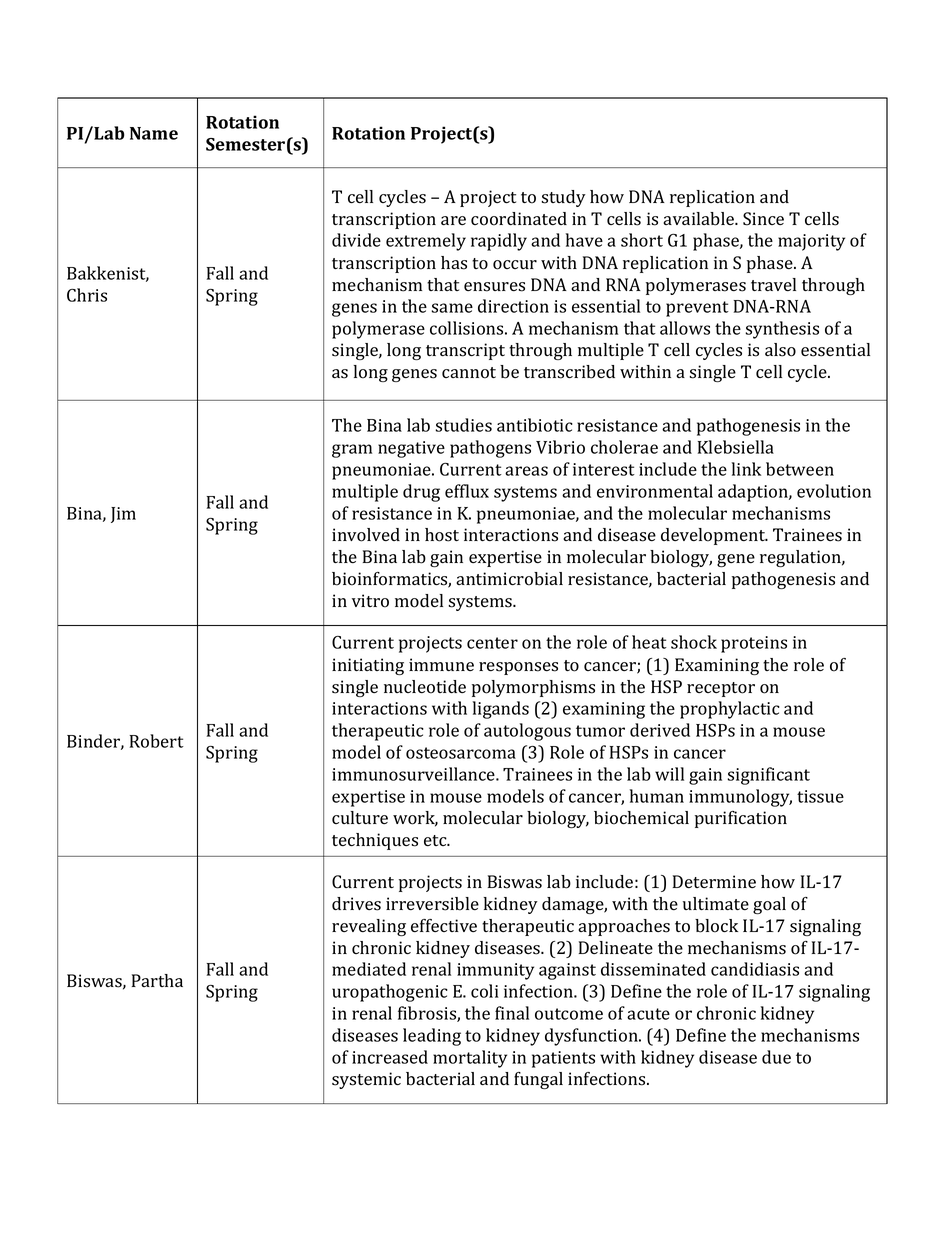 The height and width of the page is (1233, 952). What do you see at coordinates (123, 515) in the page?
I see `Jim` at bounding box center [123, 515].
